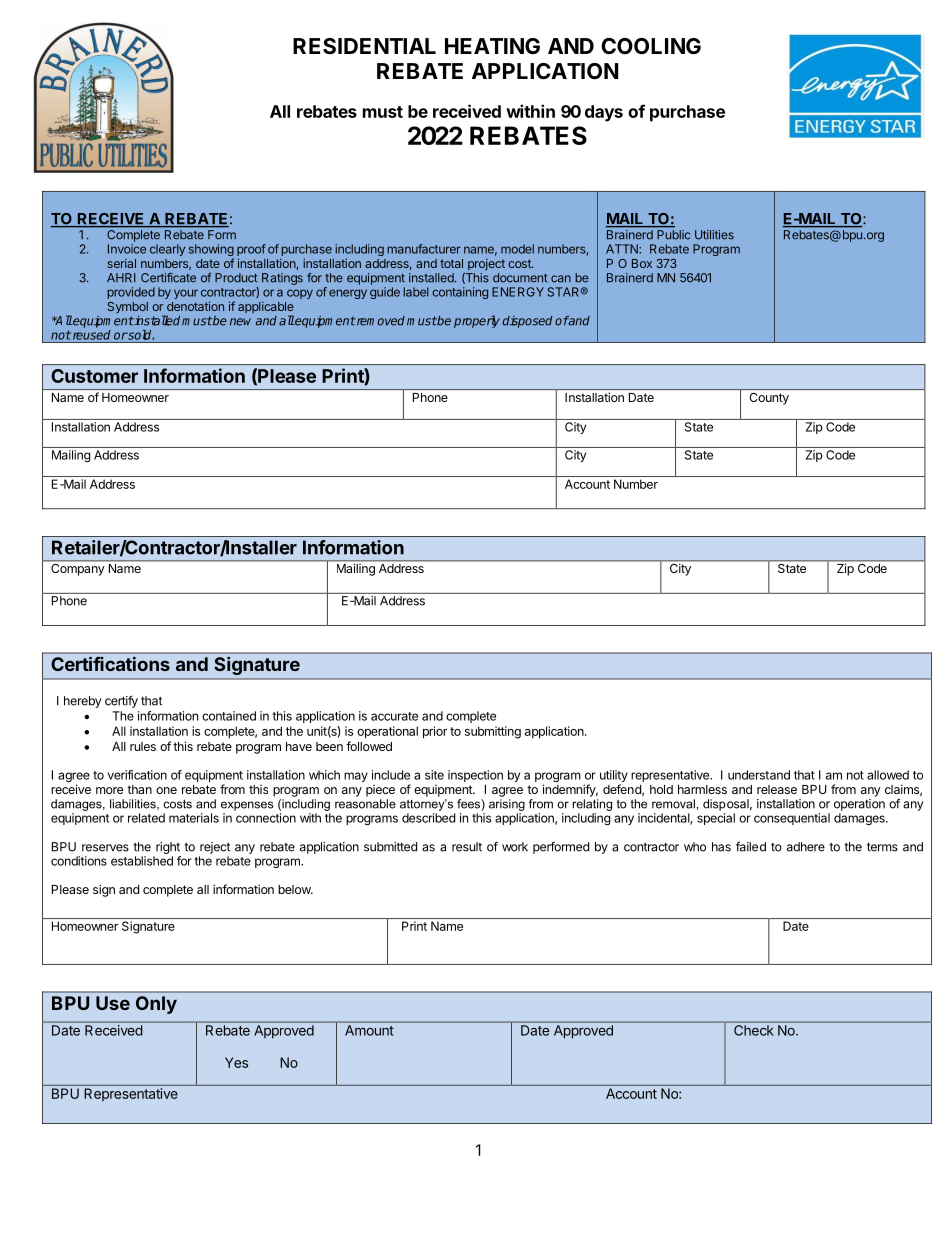  What do you see at coordinates (77, 568) in the screenshot?
I see `Company` at bounding box center [77, 568].
